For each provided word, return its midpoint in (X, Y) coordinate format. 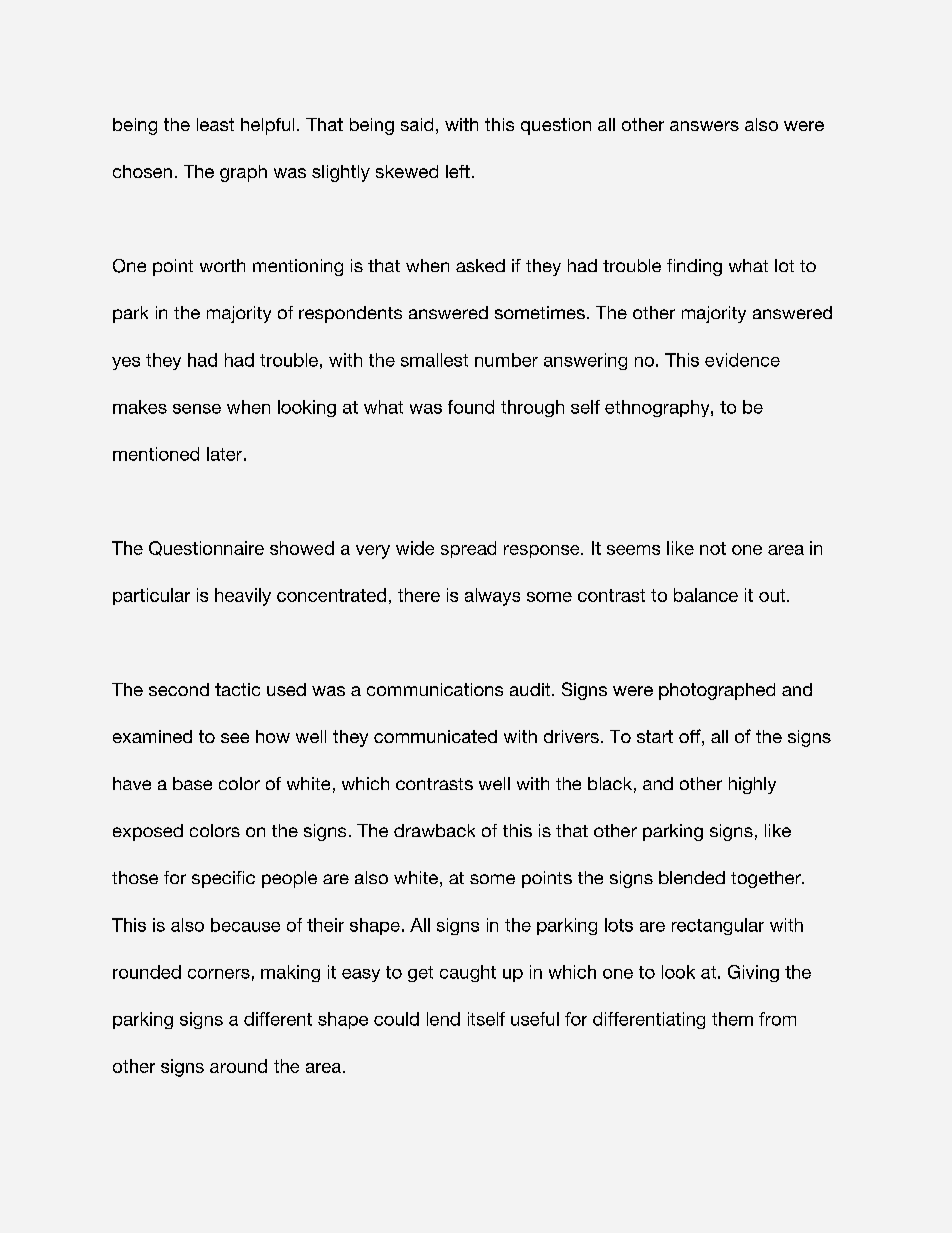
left (458, 171)
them (732, 1019)
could (396, 1019)
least (215, 124)
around (238, 1066)
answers (704, 126)
